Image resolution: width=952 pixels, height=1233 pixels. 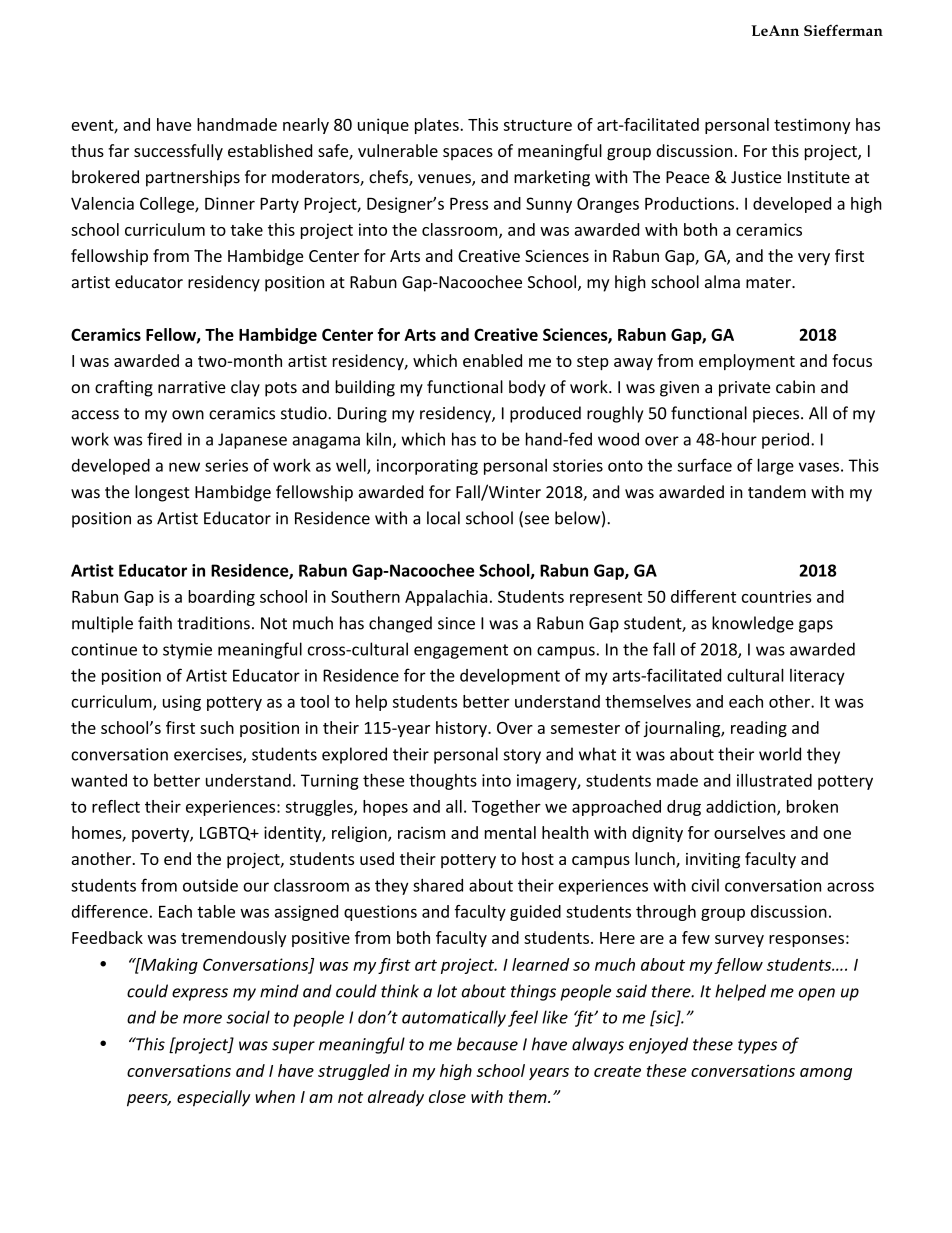 What do you see at coordinates (510, 832) in the image?
I see `mental` at bounding box center [510, 832].
